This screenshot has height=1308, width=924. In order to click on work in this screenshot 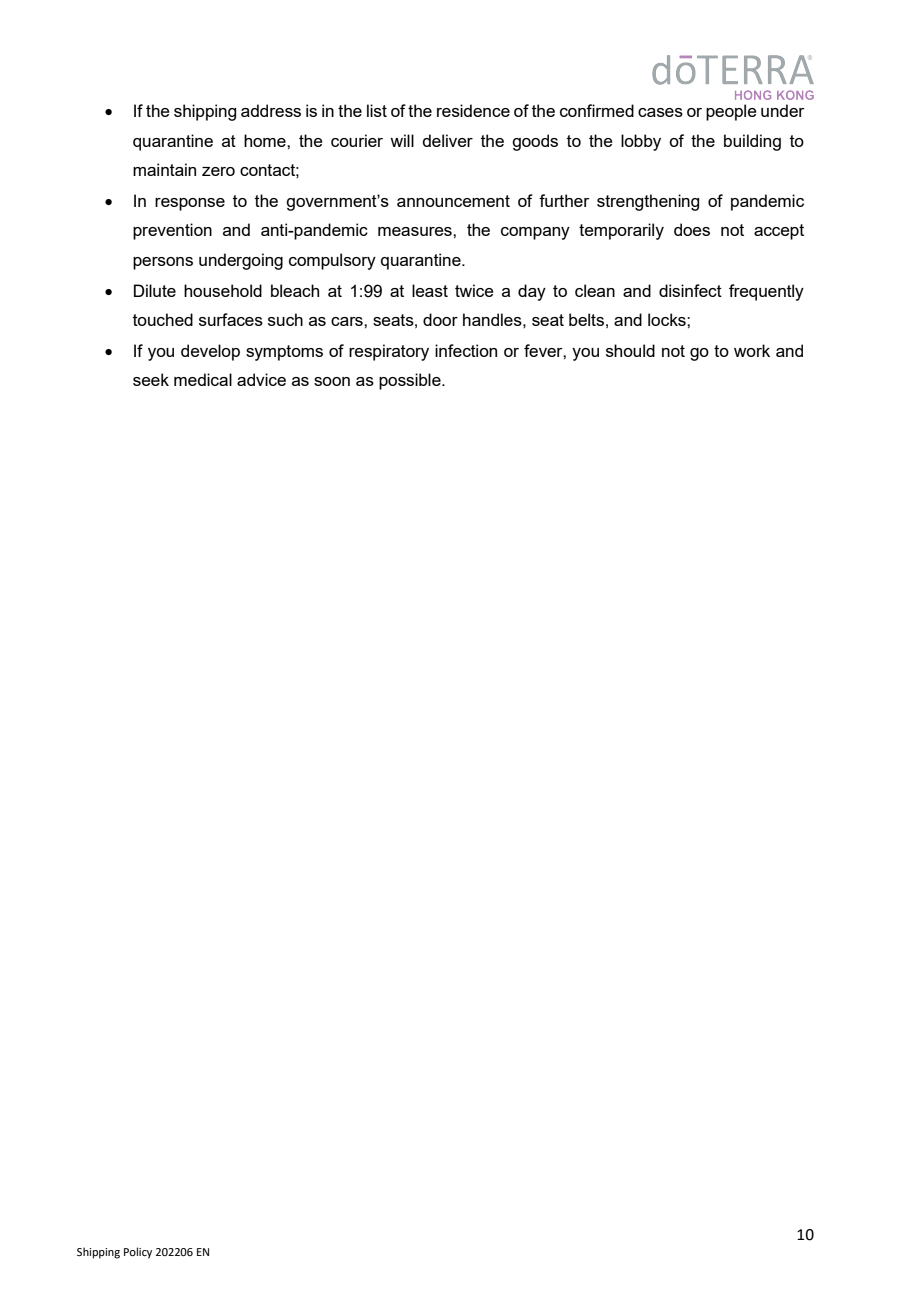, I will do `click(752, 350)`.
